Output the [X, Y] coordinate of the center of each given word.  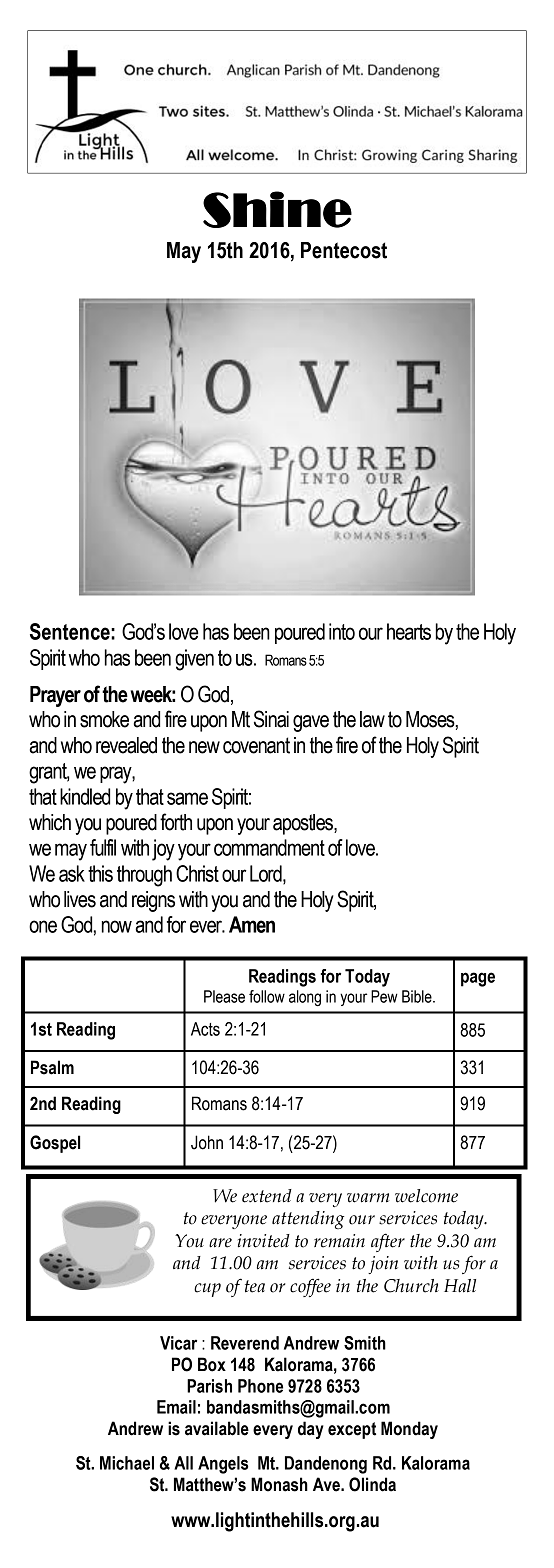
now [117, 926]
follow [267, 996]
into [342, 631]
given [194, 660]
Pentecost [344, 250]
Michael [127, 1463]
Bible [418, 996]
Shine [277, 209]
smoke [104, 719]
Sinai [271, 719]
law [372, 719]
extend [267, 1196]
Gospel [55, 1144]
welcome [426, 1196]
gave [311, 723]
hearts [409, 631]
